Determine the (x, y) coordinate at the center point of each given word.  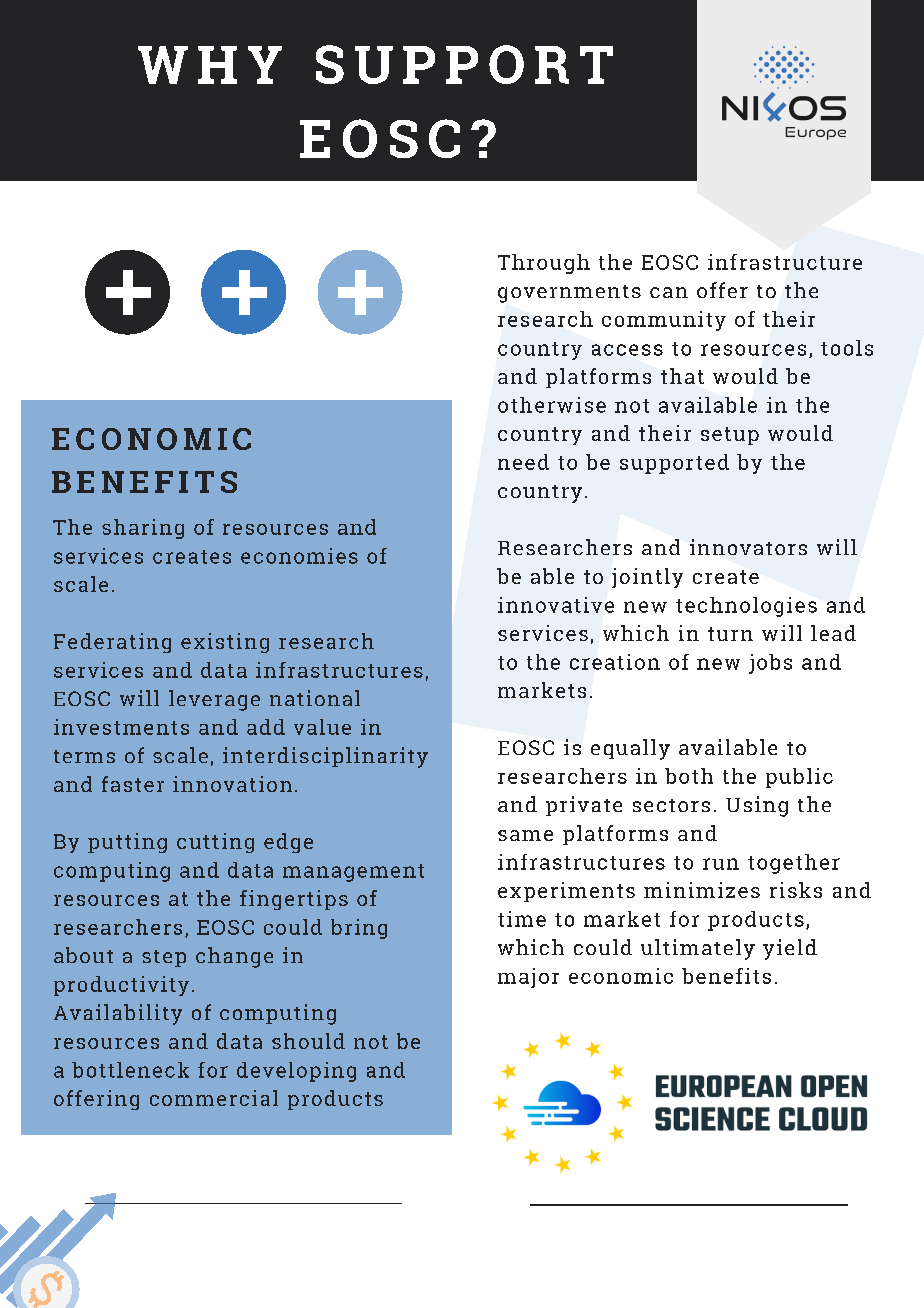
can (669, 292)
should (308, 1041)
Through (544, 264)
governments (569, 294)
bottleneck (130, 1070)
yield (790, 949)
